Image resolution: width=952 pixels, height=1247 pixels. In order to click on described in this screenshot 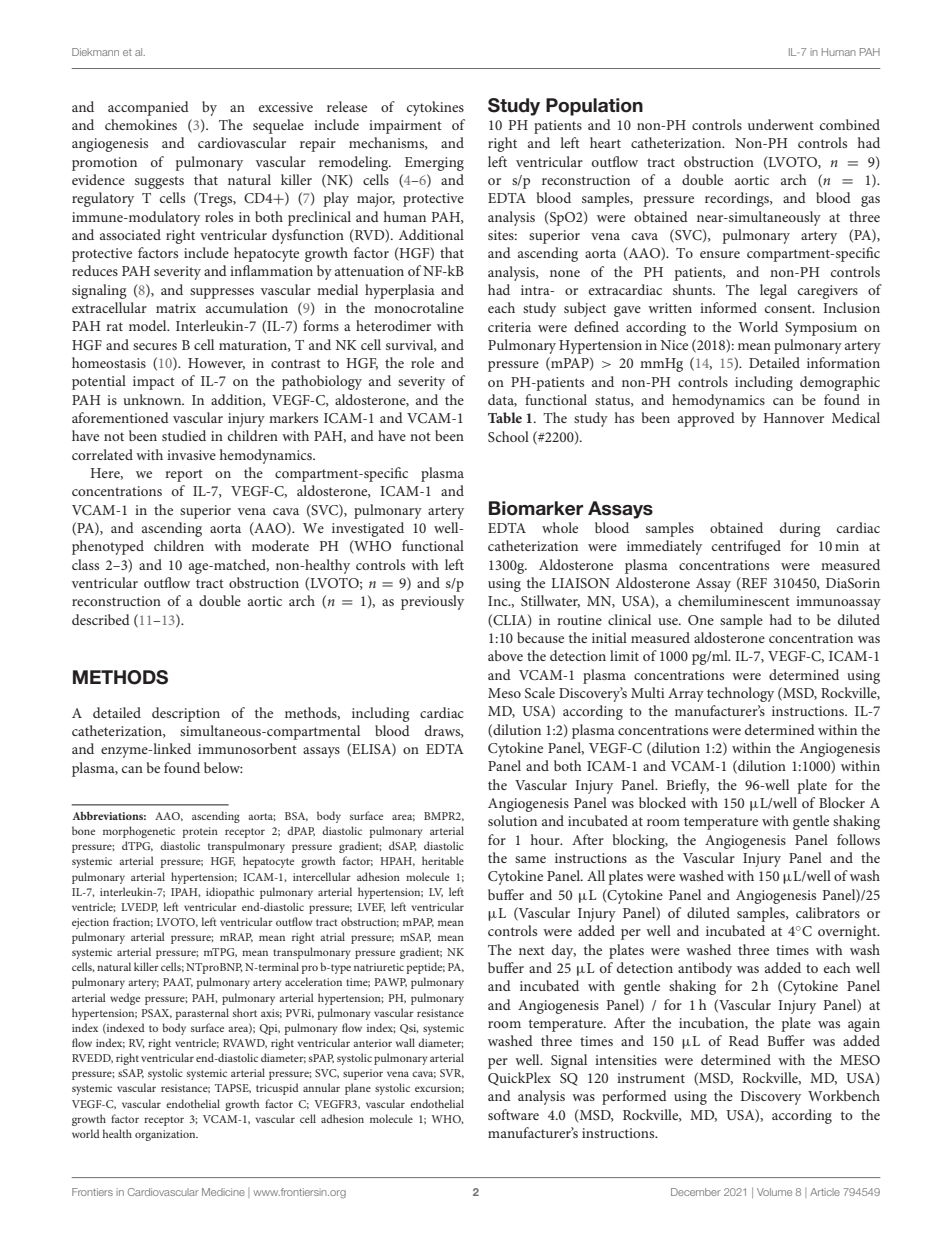, I will do `click(101, 619)`.
